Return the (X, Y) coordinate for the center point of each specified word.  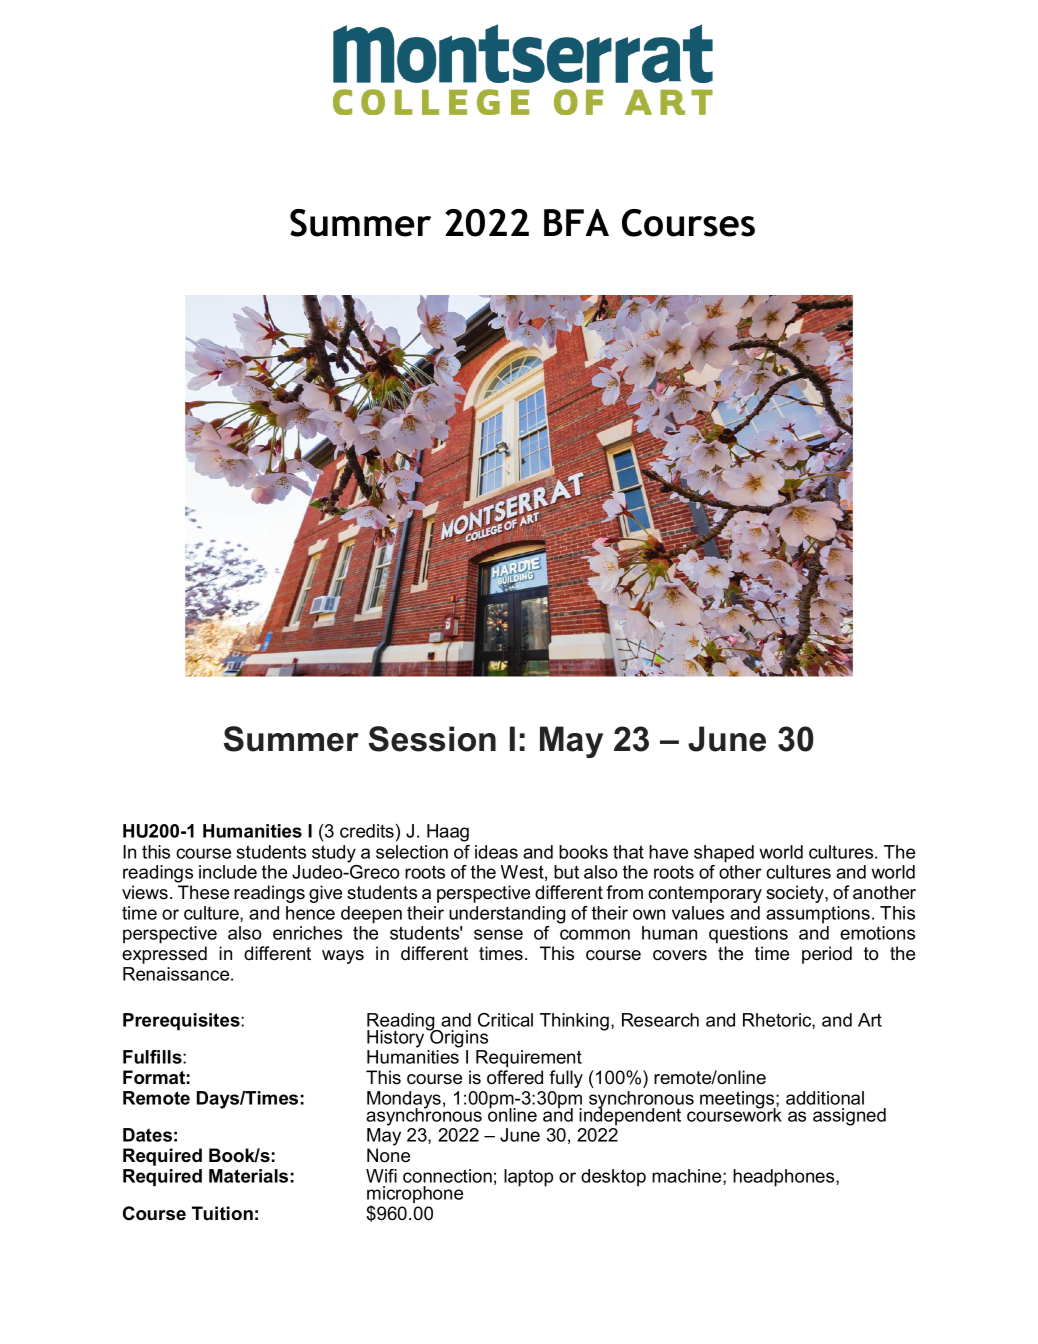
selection (412, 852)
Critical (505, 1020)
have (668, 852)
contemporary (705, 894)
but (566, 872)
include (228, 872)
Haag (448, 833)
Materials (248, 1176)
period (827, 955)
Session (432, 739)
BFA (576, 222)
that (628, 852)
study (334, 854)
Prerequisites (182, 1022)
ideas (496, 852)
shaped (724, 854)
